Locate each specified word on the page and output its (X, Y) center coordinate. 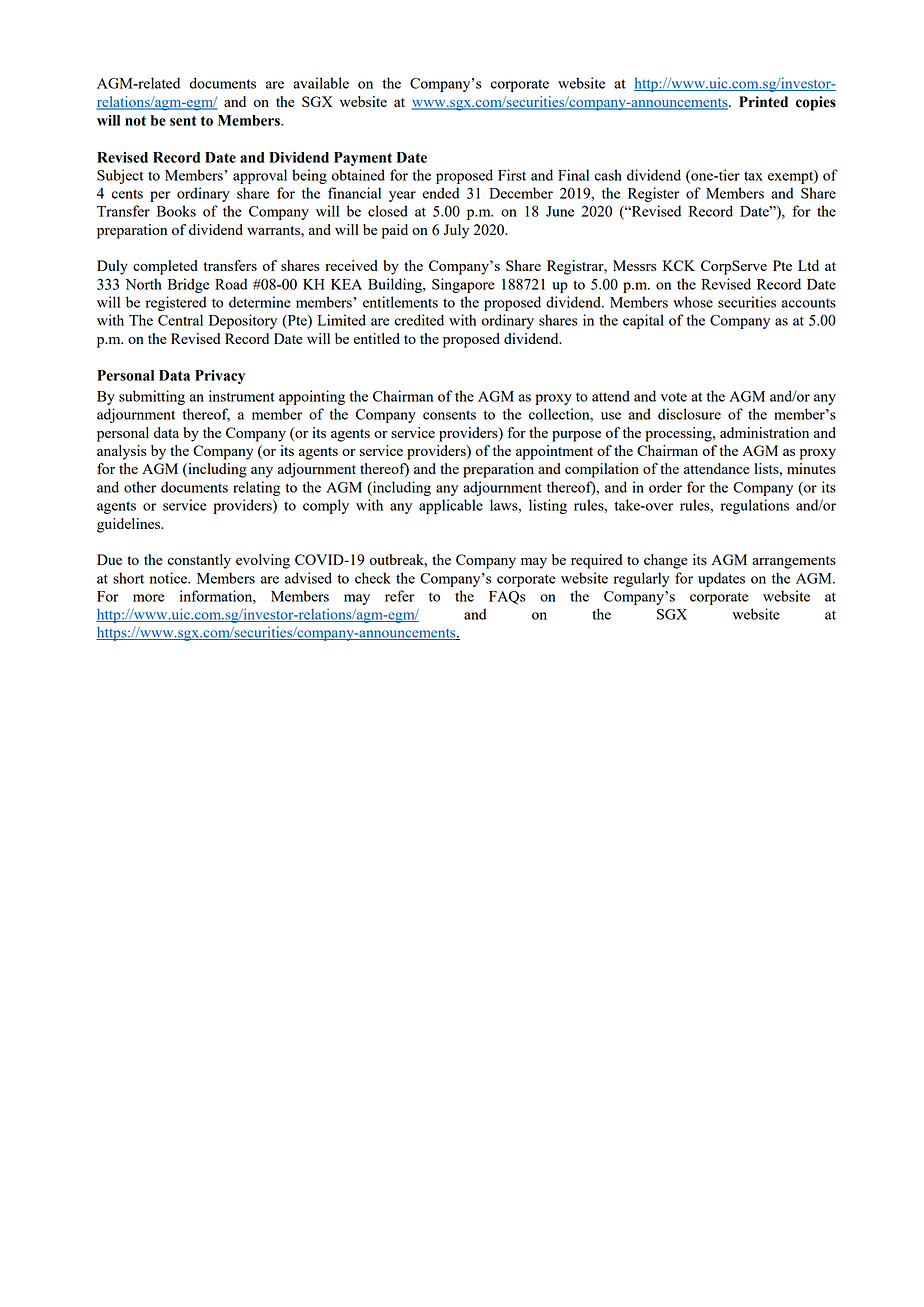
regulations (755, 506)
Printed (763, 102)
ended (441, 193)
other (140, 487)
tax (753, 176)
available (321, 83)
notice (170, 578)
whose (693, 302)
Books (176, 211)
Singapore (463, 285)
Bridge (188, 285)
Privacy (220, 377)
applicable (451, 506)
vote (673, 397)
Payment (363, 159)
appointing (312, 397)
